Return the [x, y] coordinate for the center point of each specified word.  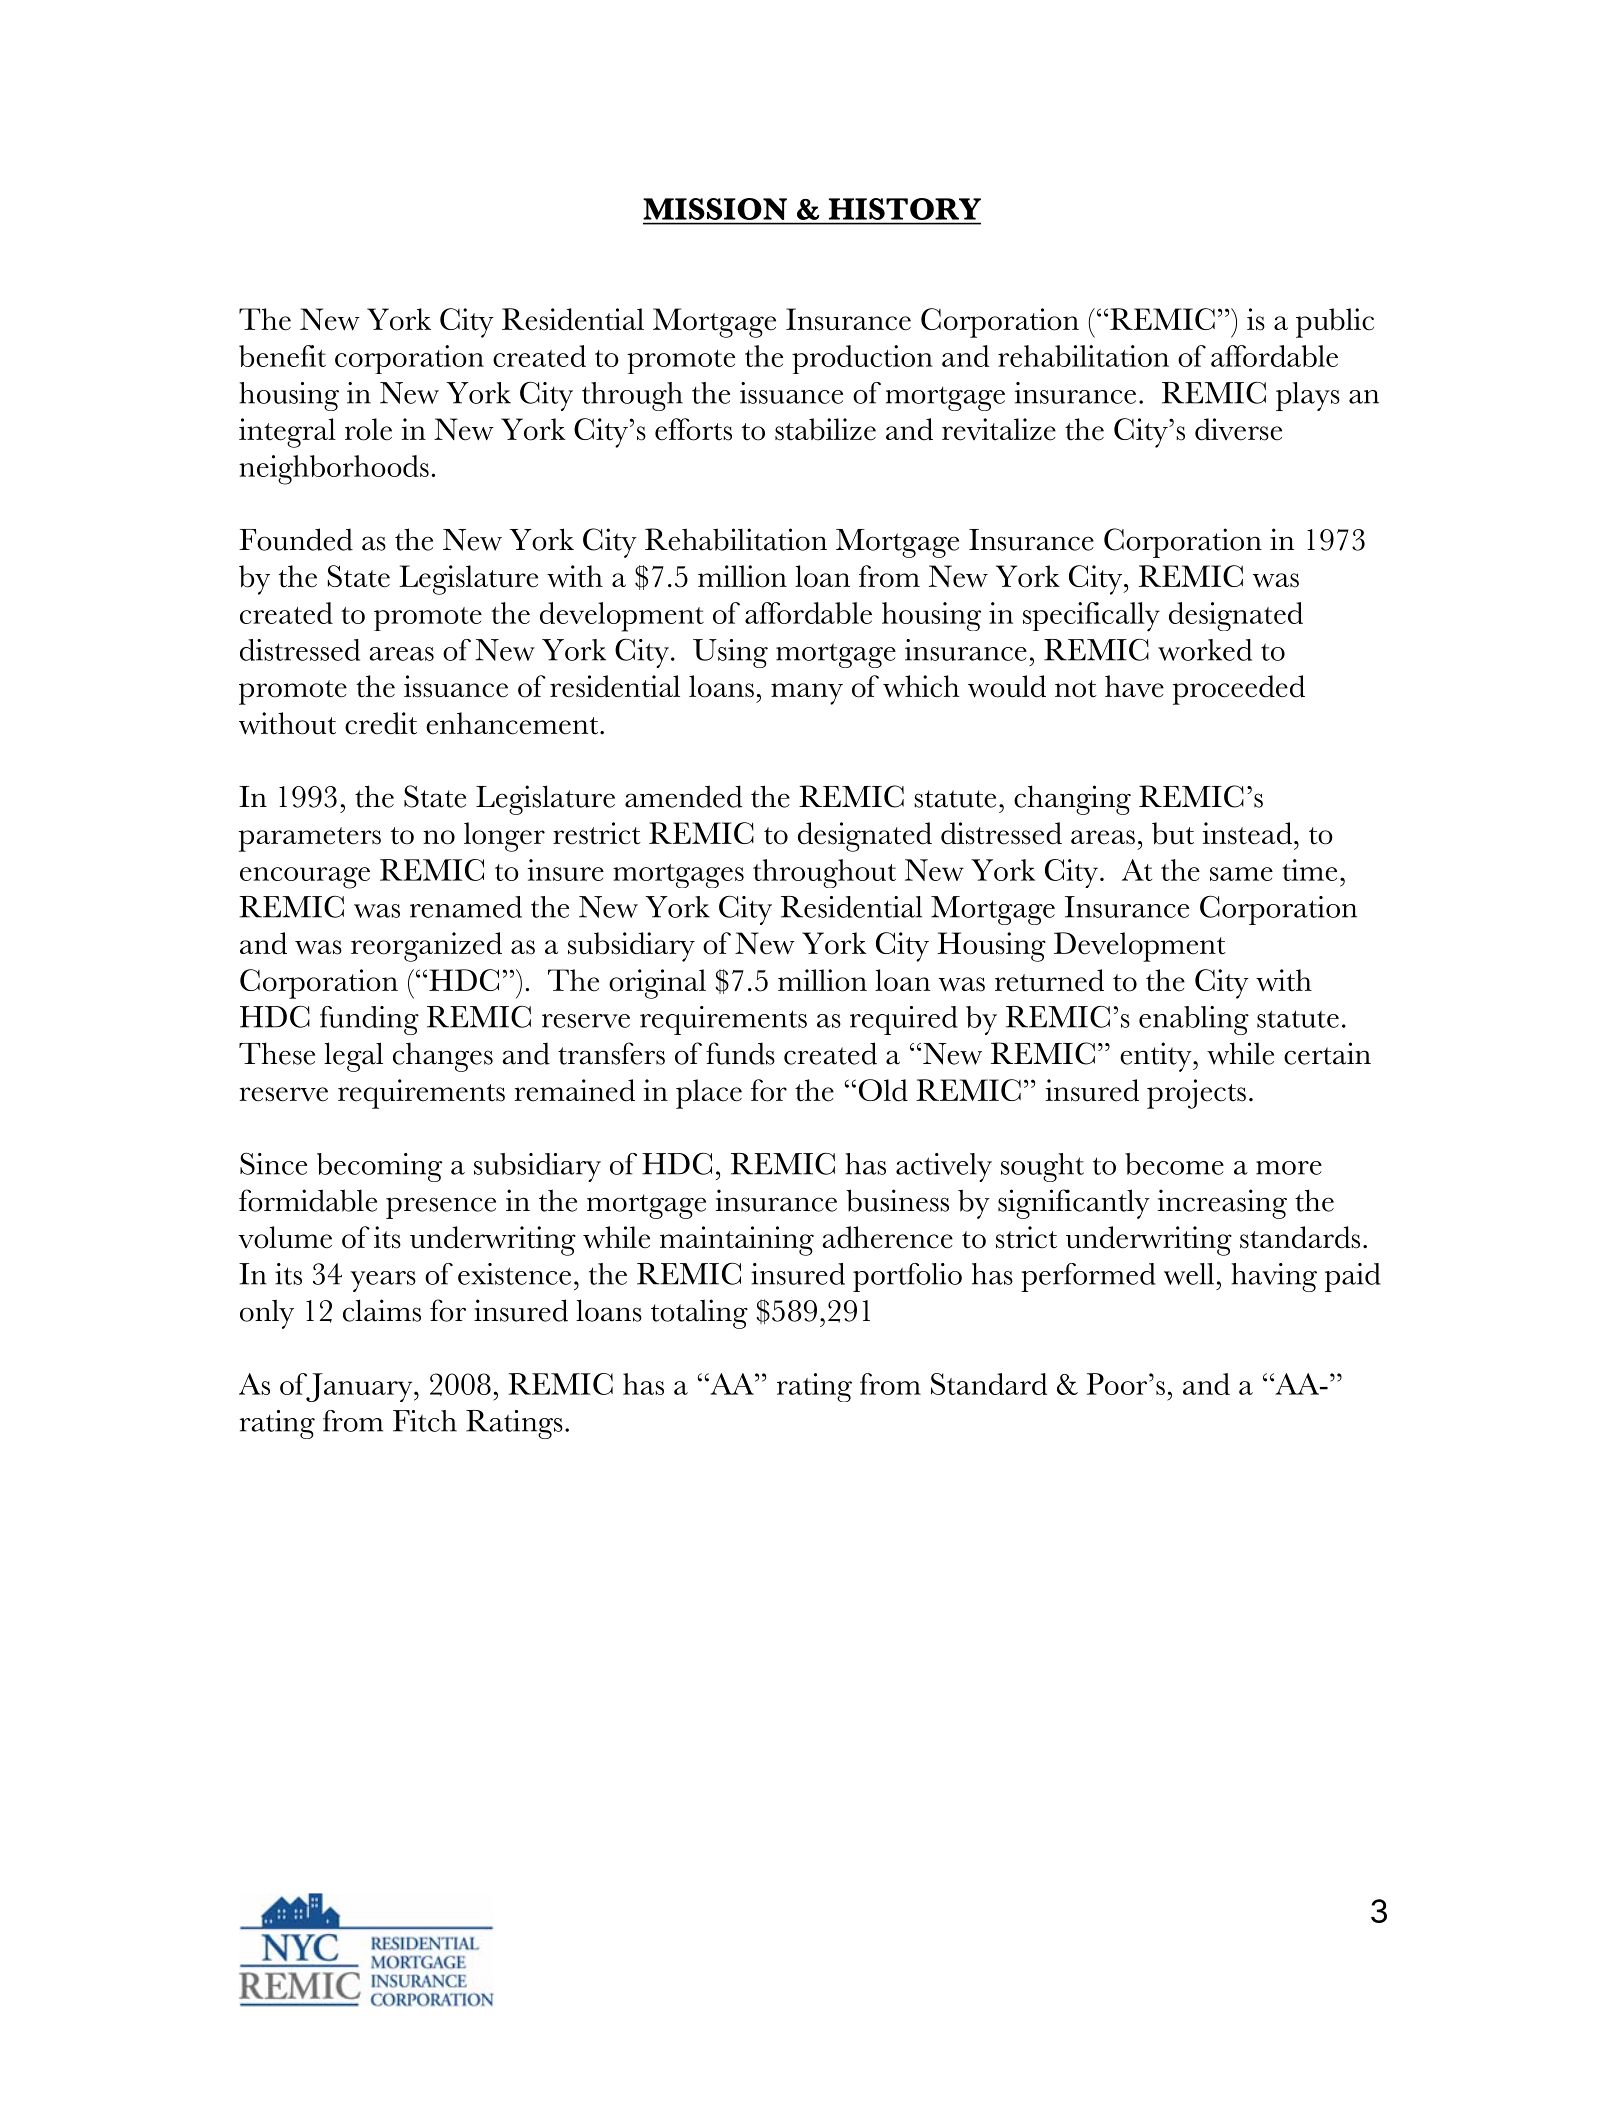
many [807, 694]
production [862, 359]
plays [1308, 396]
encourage [305, 878]
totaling [699, 1314]
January [359, 1387]
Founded [296, 539]
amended [683, 796]
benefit [282, 356]
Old [883, 1090]
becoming [379, 1167]
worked [1205, 650]
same [1241, 874]
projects [1196, 1094]
